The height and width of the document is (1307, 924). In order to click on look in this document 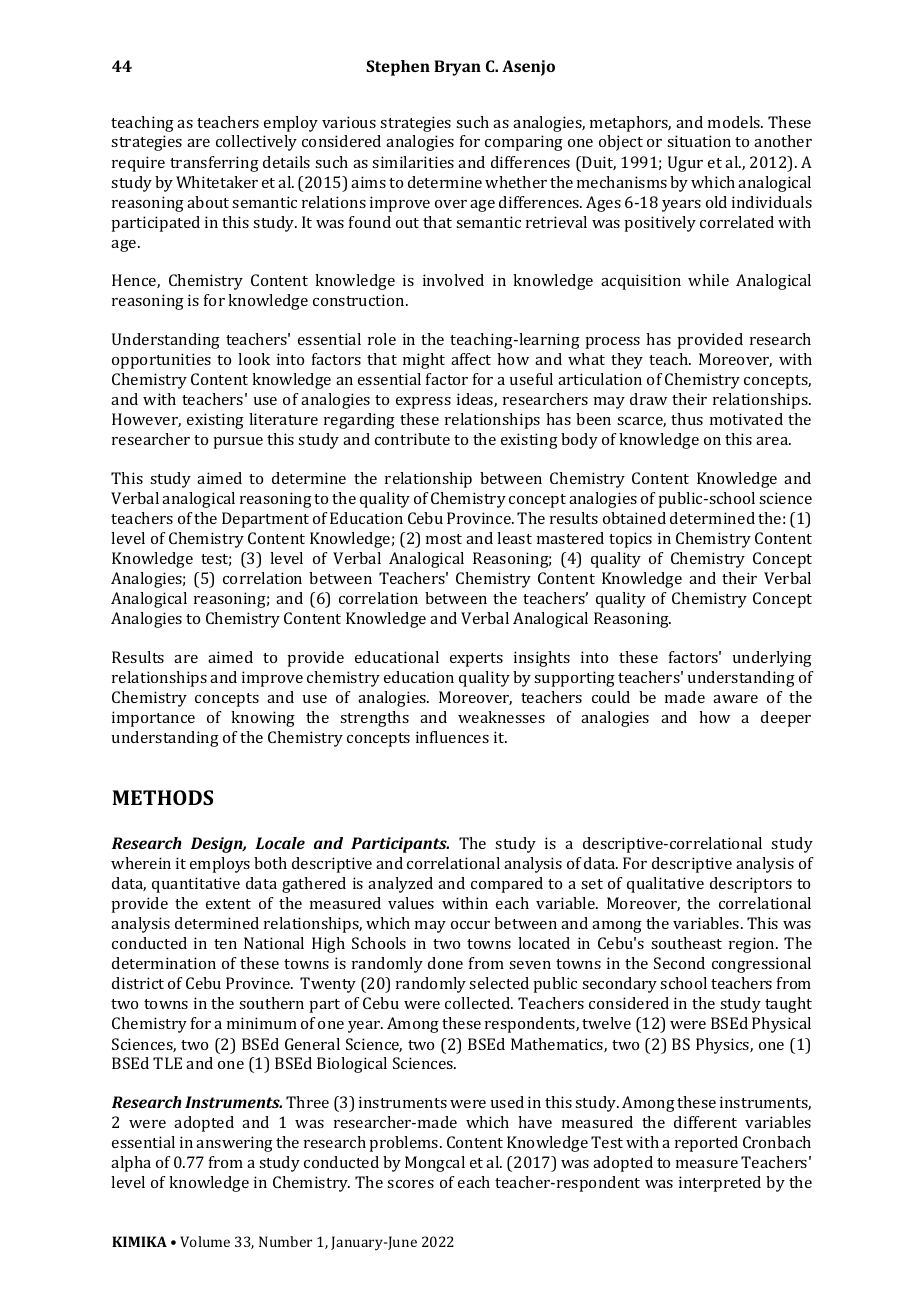, I will do `click(254, 359)`.
